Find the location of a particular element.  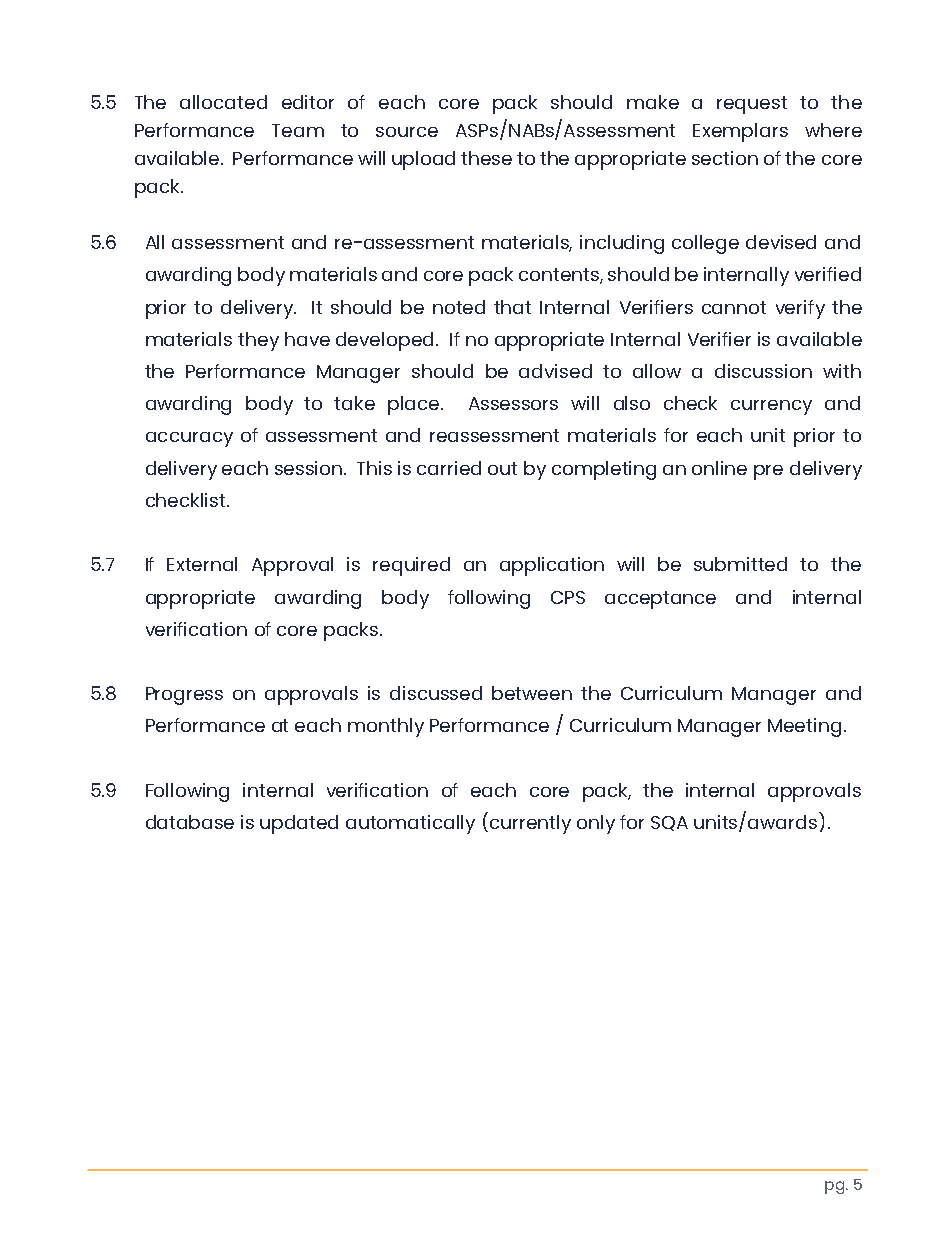

these is located at coordinates (486, 158).
